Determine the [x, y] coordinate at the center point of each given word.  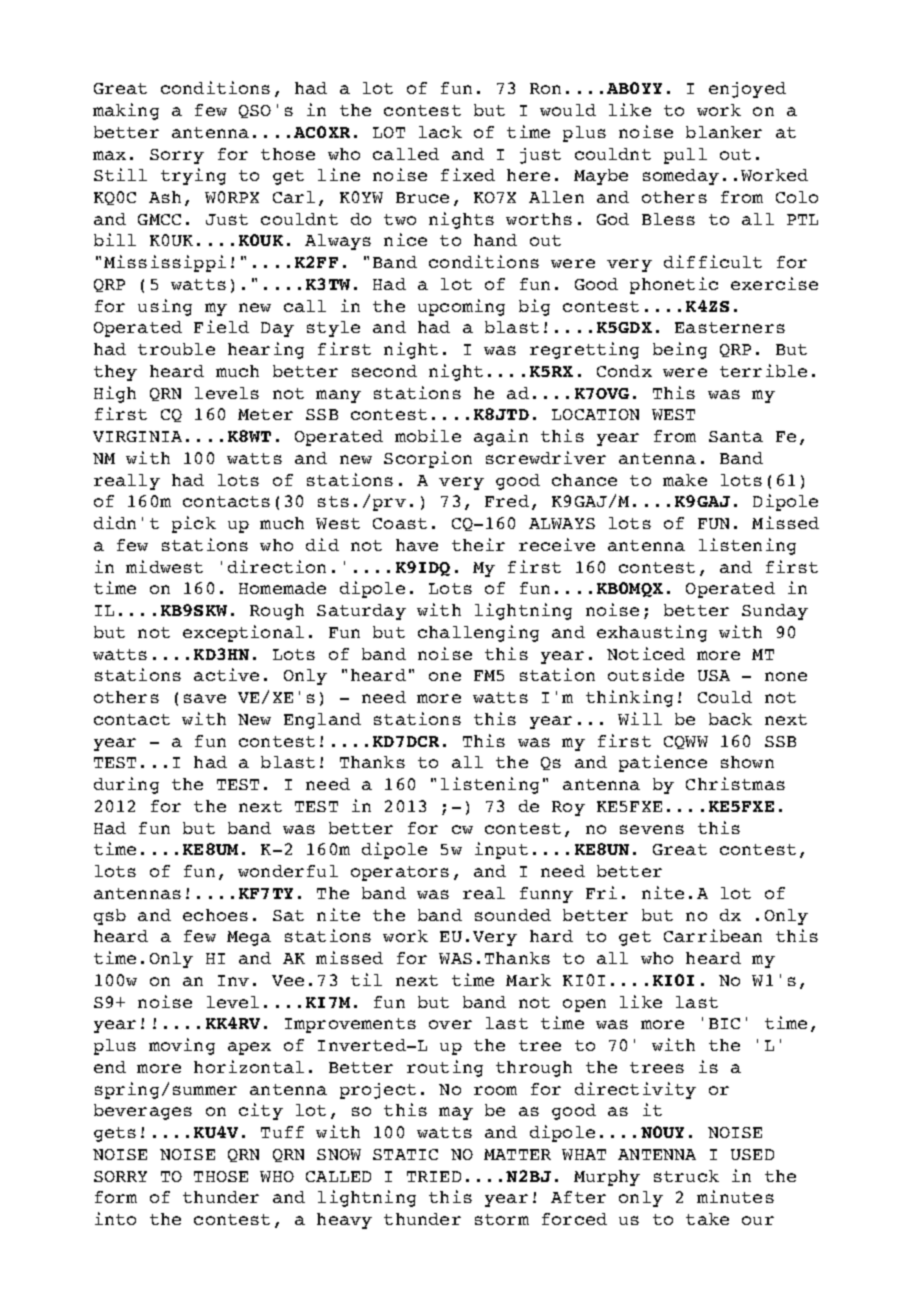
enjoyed [747, 90]
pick [194, 524]
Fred [507, 501]
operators [400, 873]
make [685, 480]
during [126, 785]
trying [193, 176]
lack [440, 132]
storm [502, 1219]
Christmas [735, 783]
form [116, 1197]
